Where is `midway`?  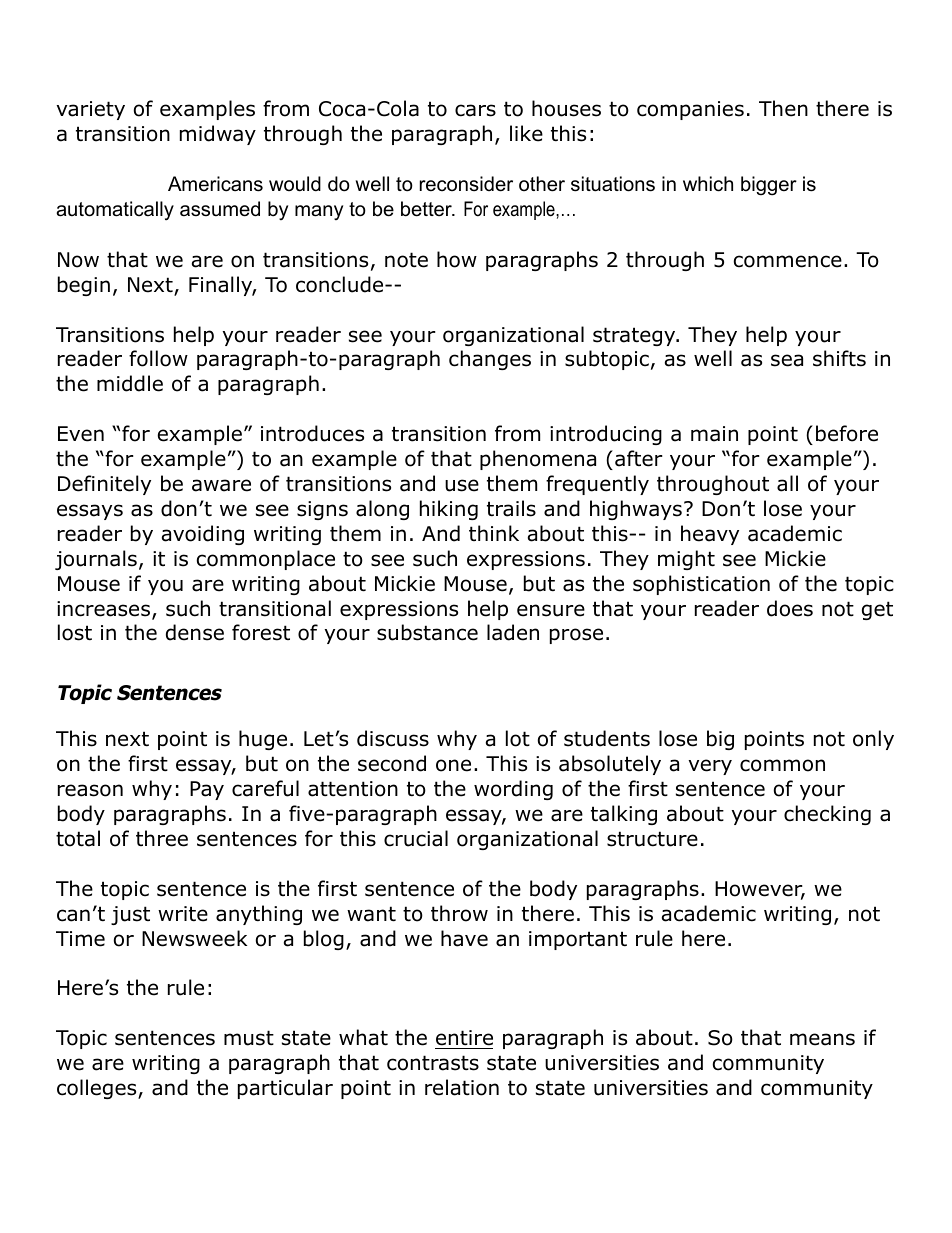 midway is located at coordinates (218, 135).
